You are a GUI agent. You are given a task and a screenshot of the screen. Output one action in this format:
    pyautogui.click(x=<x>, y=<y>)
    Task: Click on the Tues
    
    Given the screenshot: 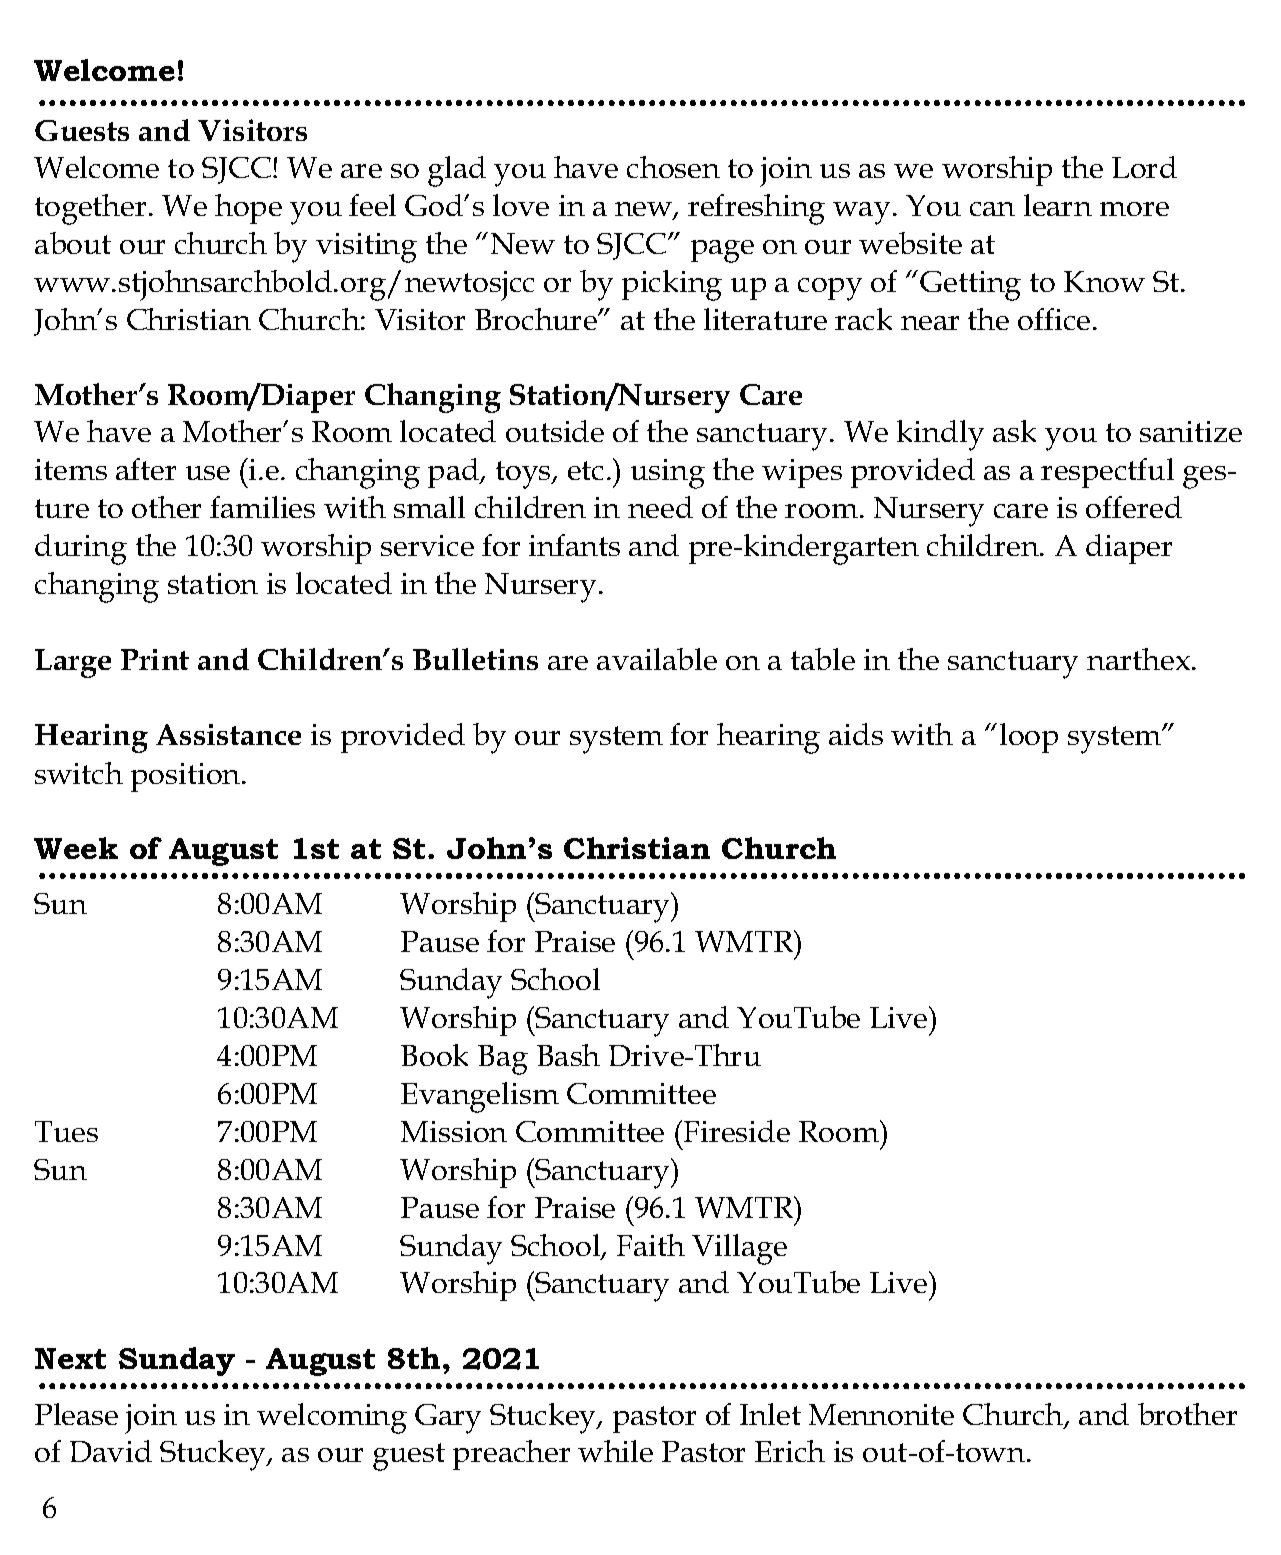 What is the action you would take?
    pyautogui.click(x=66, y=1131)
